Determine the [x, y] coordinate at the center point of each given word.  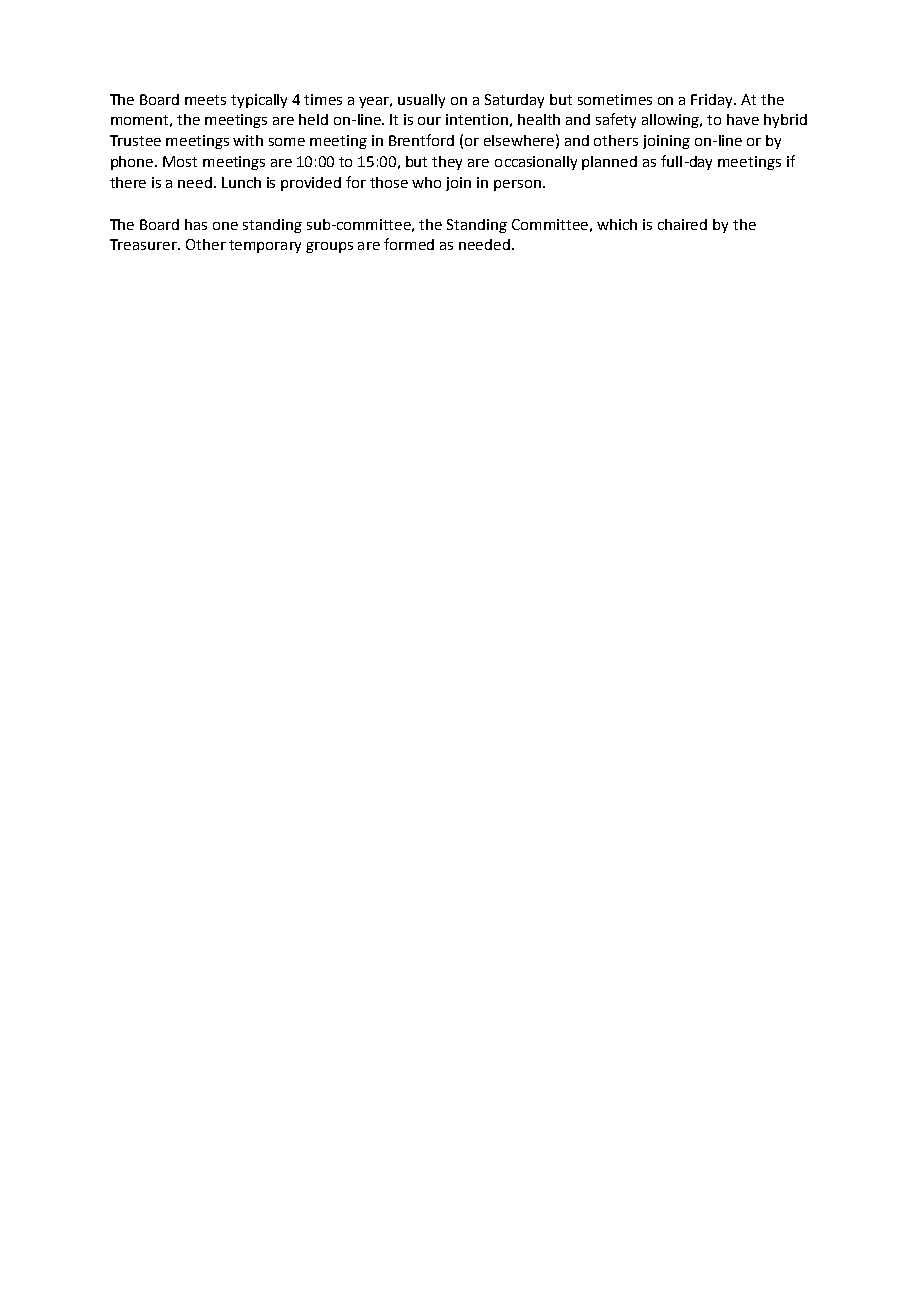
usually [421, 101]
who [426, 182]
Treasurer [144, 244]
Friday [713, 101]
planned [609, 163]
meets [205, 100]
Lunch [241, 182]
